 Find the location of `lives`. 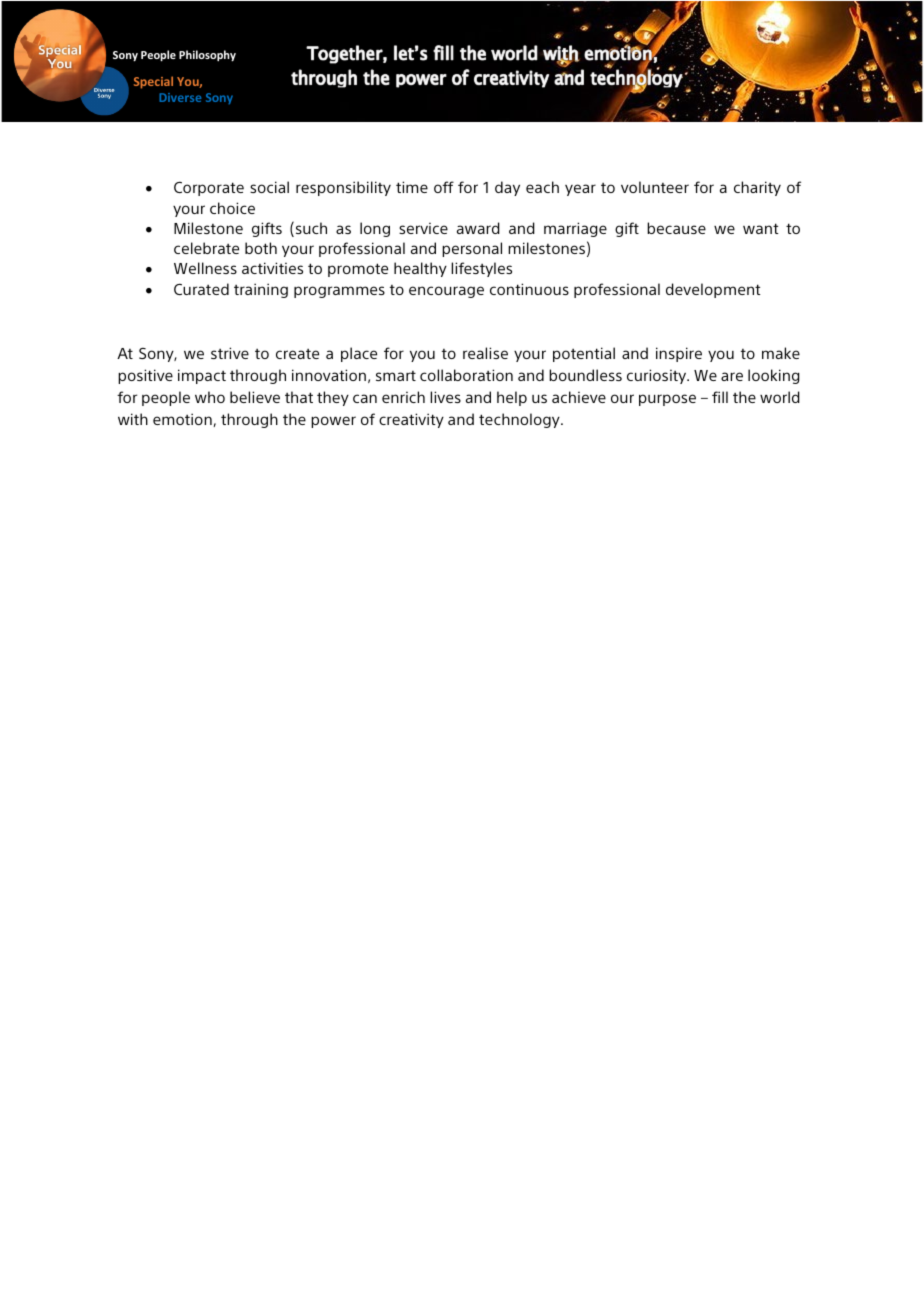

lives is located at coordinates (445, 397).
